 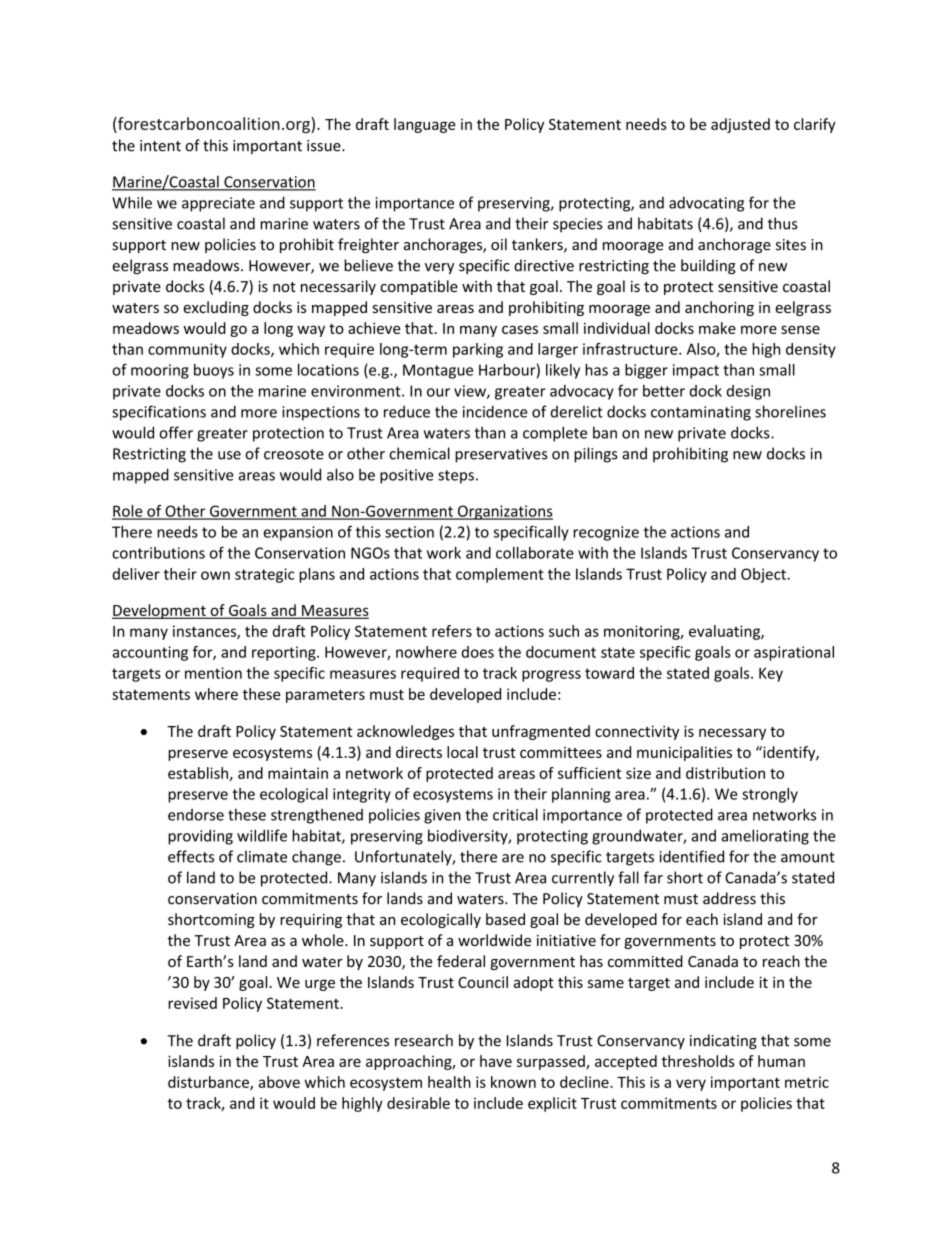 What do you see at coordinates (209, 1083) in the screenshot?
I see `disturbance` at bounding box center [209, 1083].
